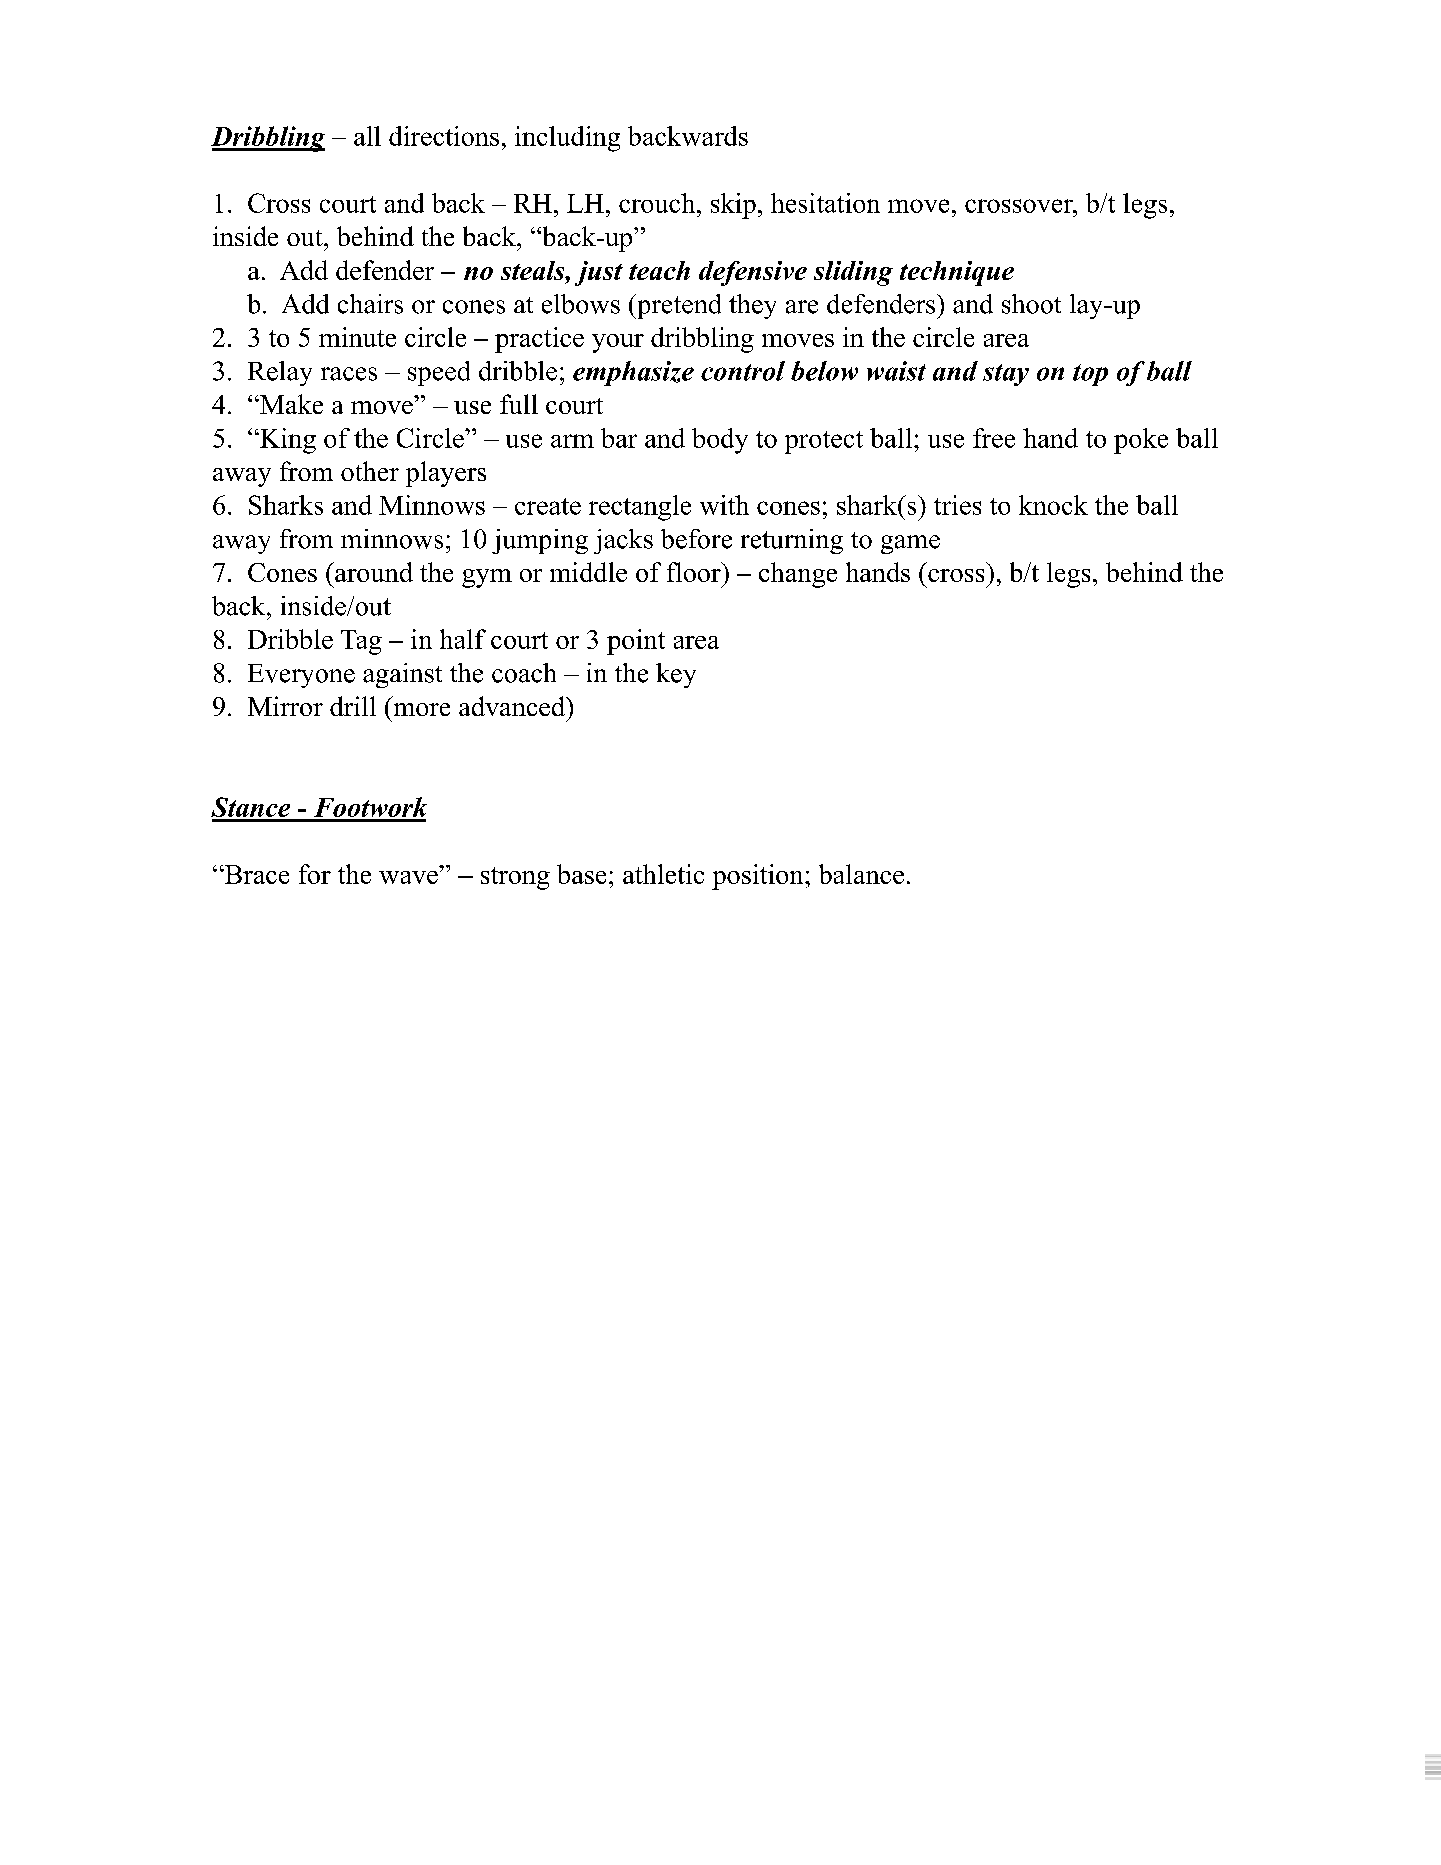  What do you see at coordinates (663, 874) in the screenshot?
I see `athletic` at bounding box center [663, 874].
